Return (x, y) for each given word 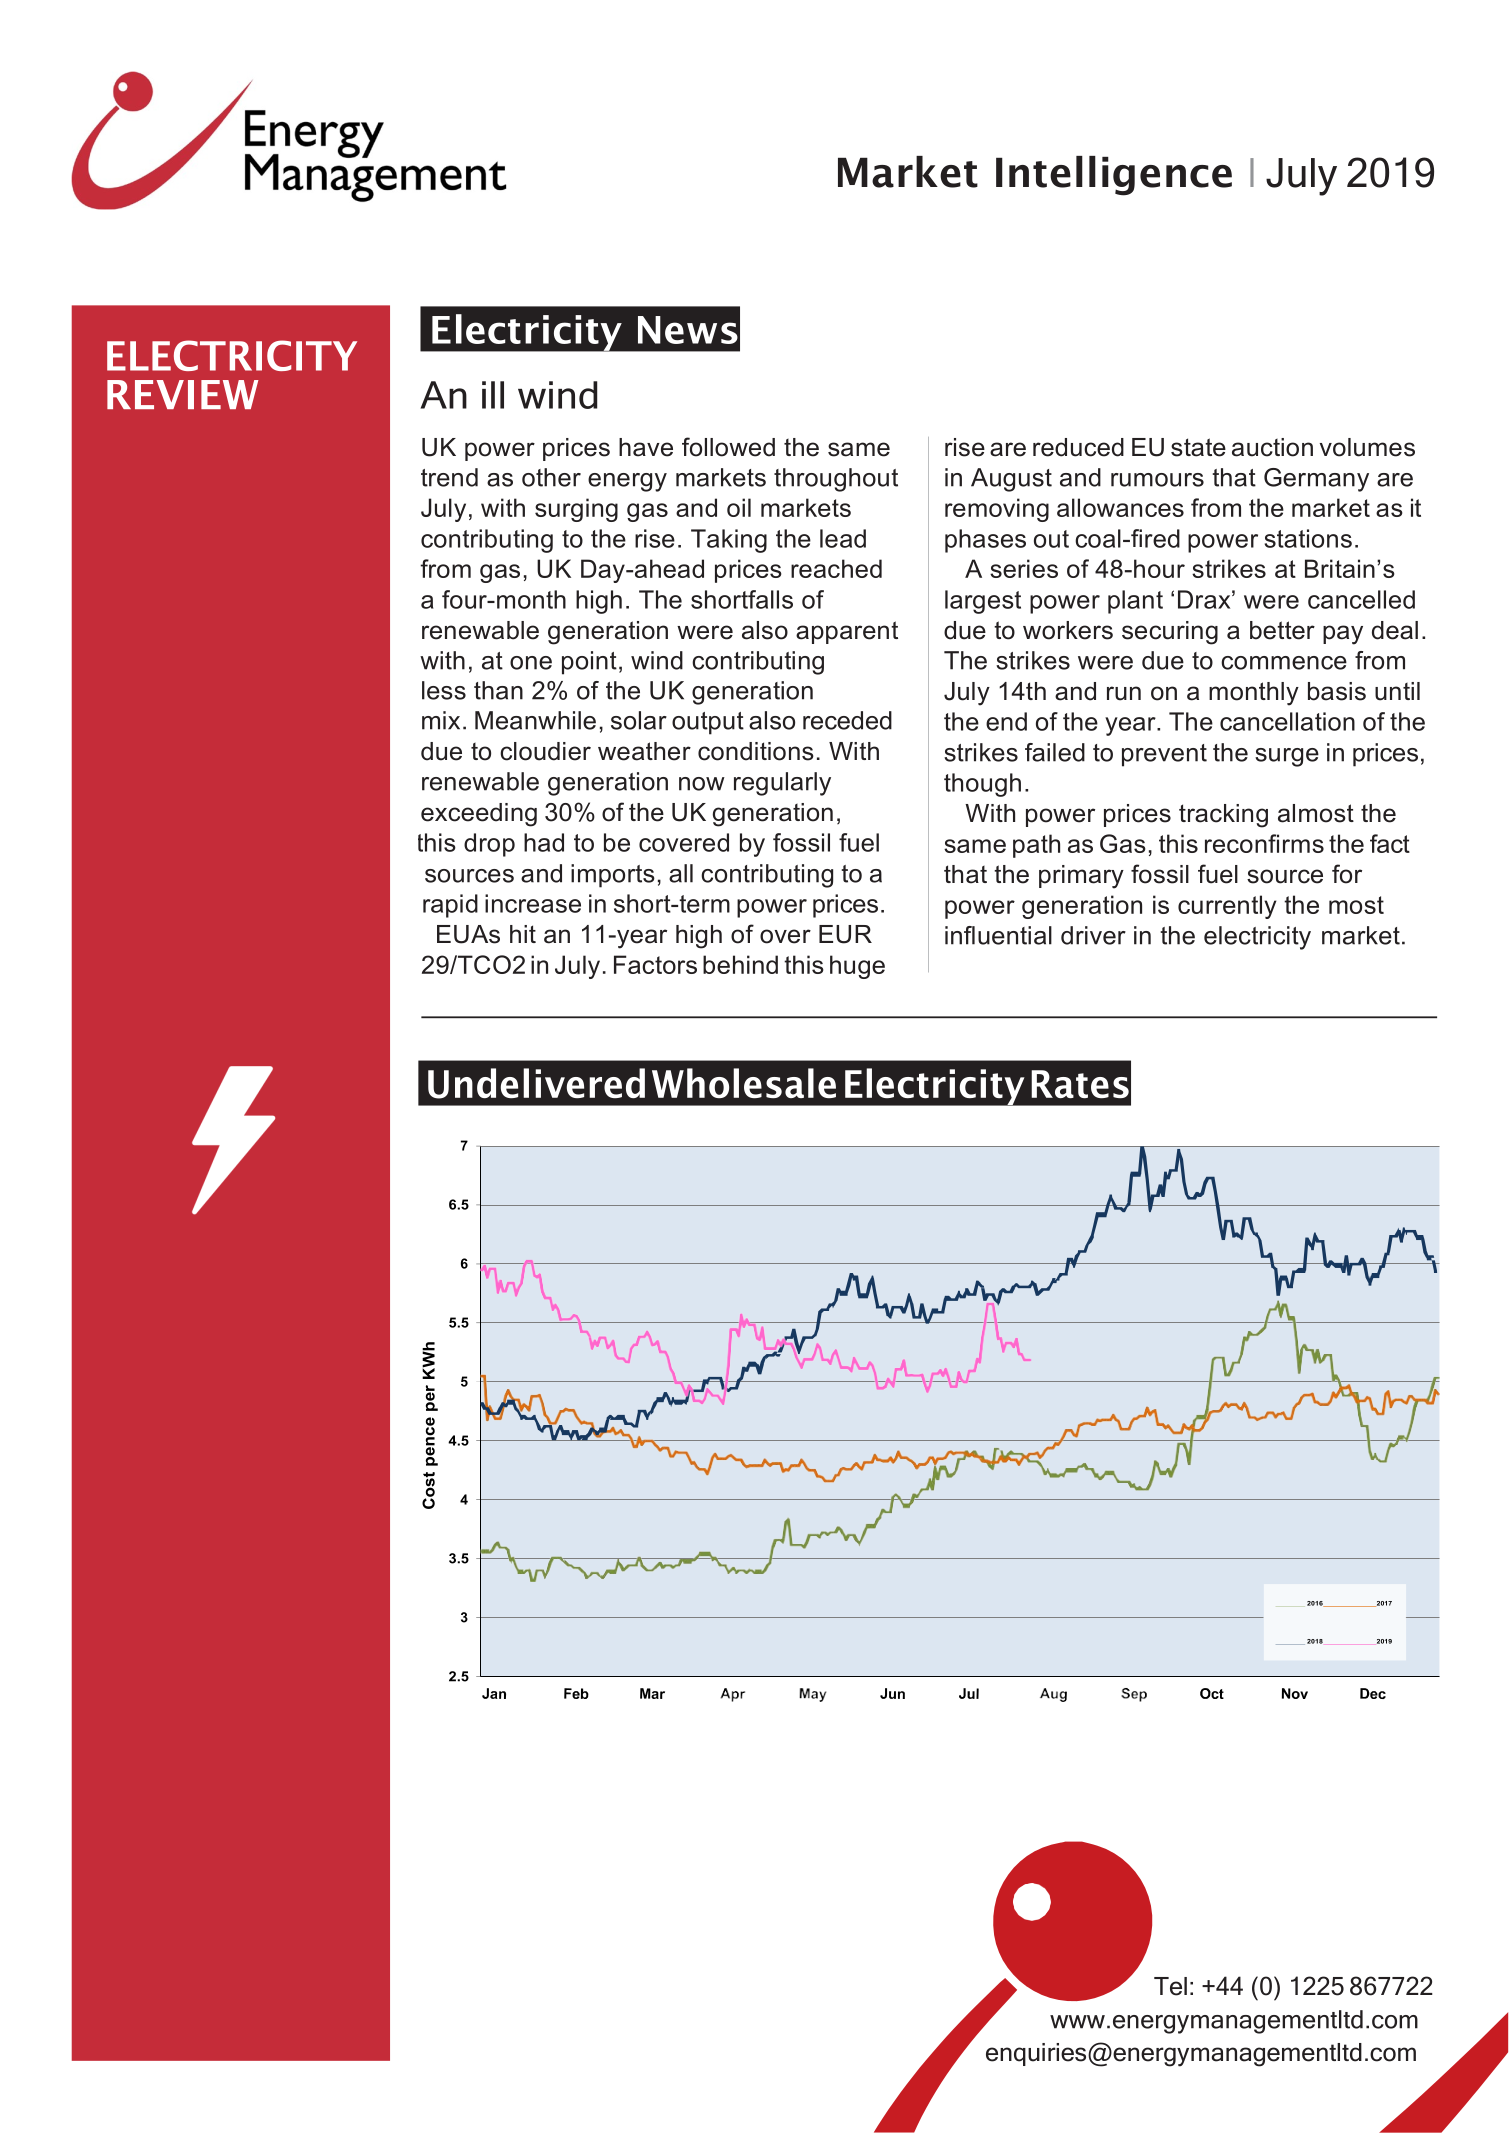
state (1198, 447)
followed (728, 447)
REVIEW (182, 394)
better (1282, 630)
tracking (1223, 816)
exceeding (479, 815)
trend (449, 477)
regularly (782, 784)
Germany (1316, 480)
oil (739, 507)
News (688, 330)
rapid (450, 906)
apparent (847, 632)
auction (1272, 447)
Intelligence (1114, 176)
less (444, 690)
